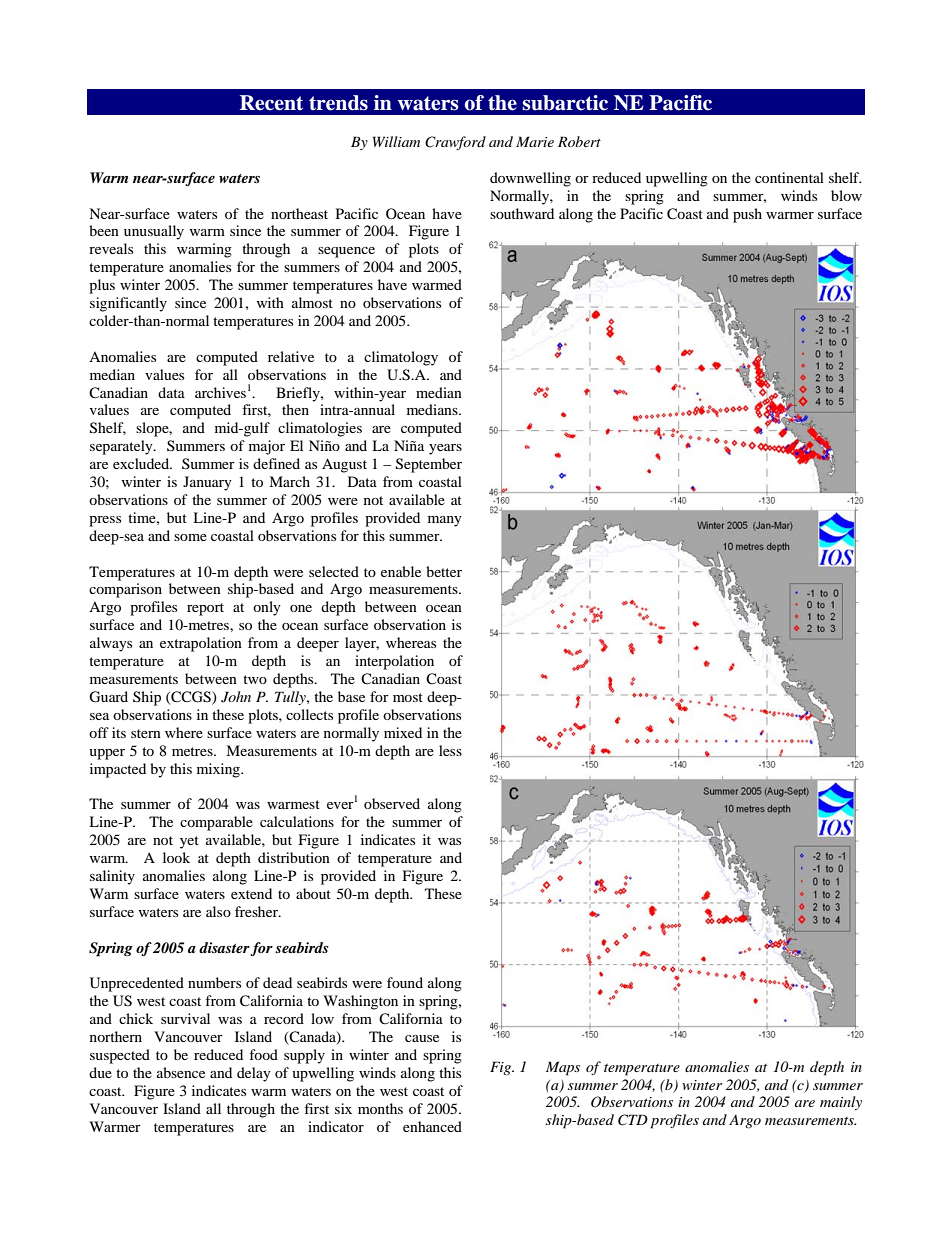 The width and height of the screenshot is (952, 1233). What do you see at coordinates (181, 1072) in the screenshot?
I see `absence` at bounding box center [181, 1072].
